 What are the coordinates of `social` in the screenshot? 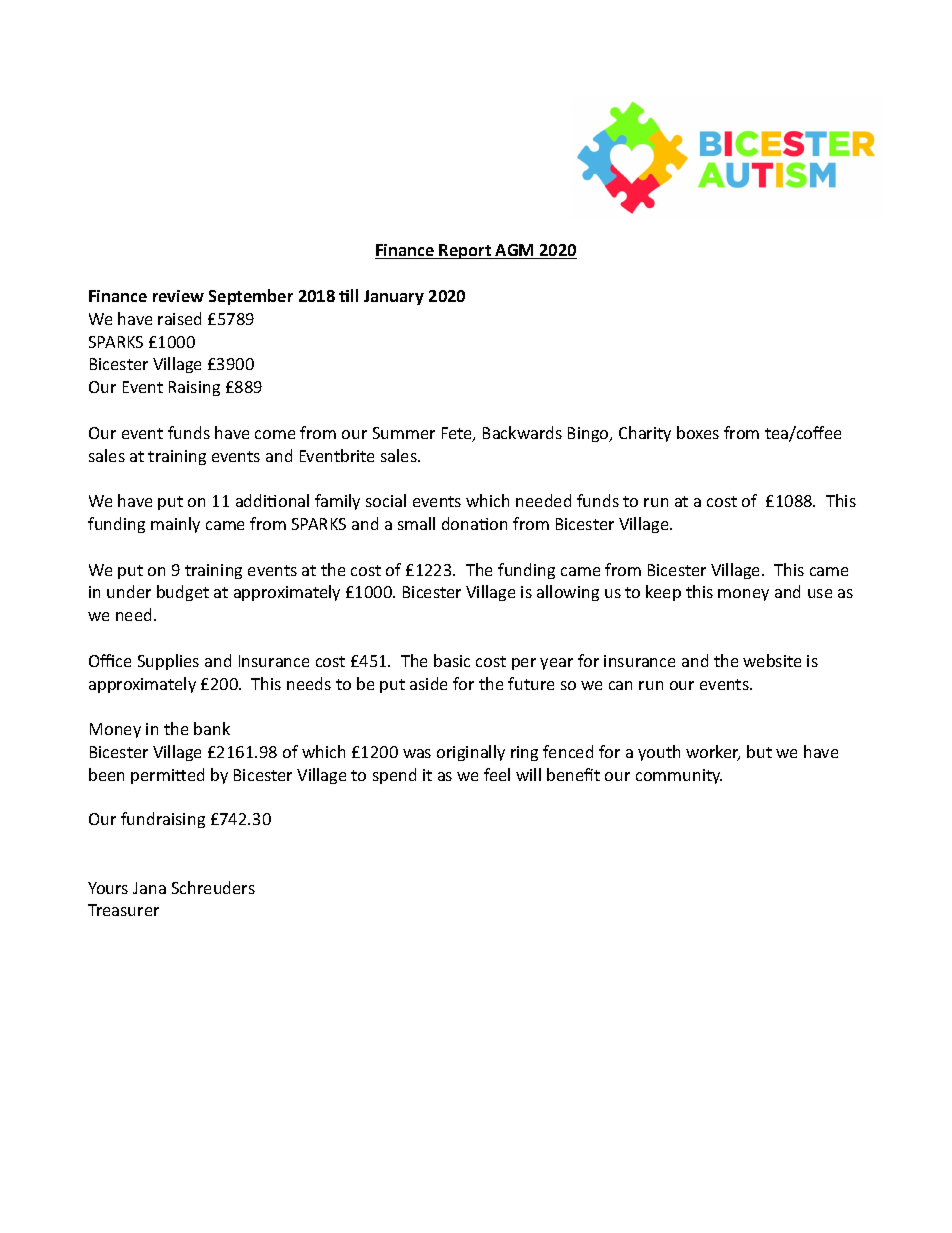 It's located at (386, 500).
